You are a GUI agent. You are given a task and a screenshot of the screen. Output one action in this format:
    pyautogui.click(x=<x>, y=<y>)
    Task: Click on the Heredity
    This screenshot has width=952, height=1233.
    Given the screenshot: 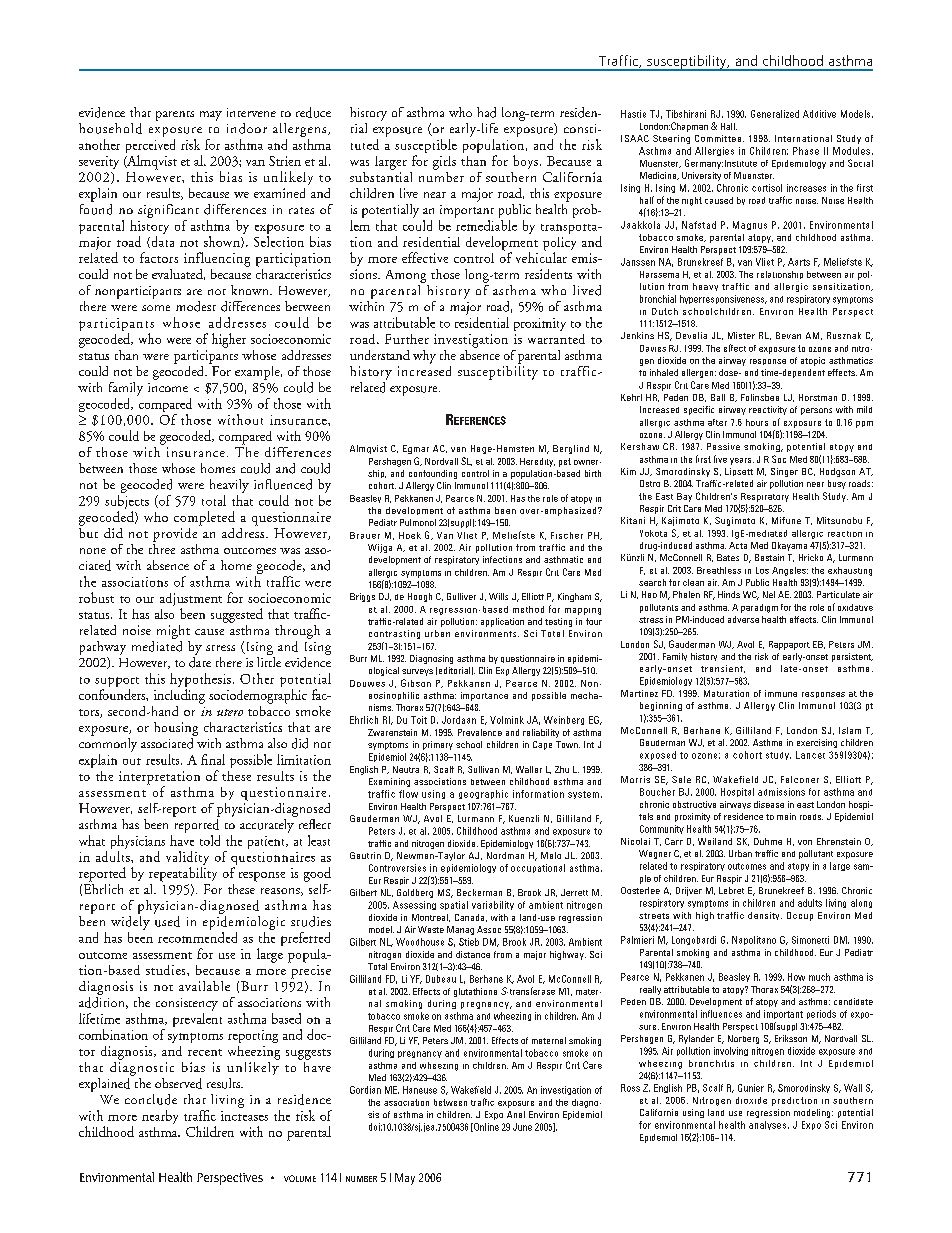 What is the action you would take?
    pyautogui.click(x=537, y=462)
